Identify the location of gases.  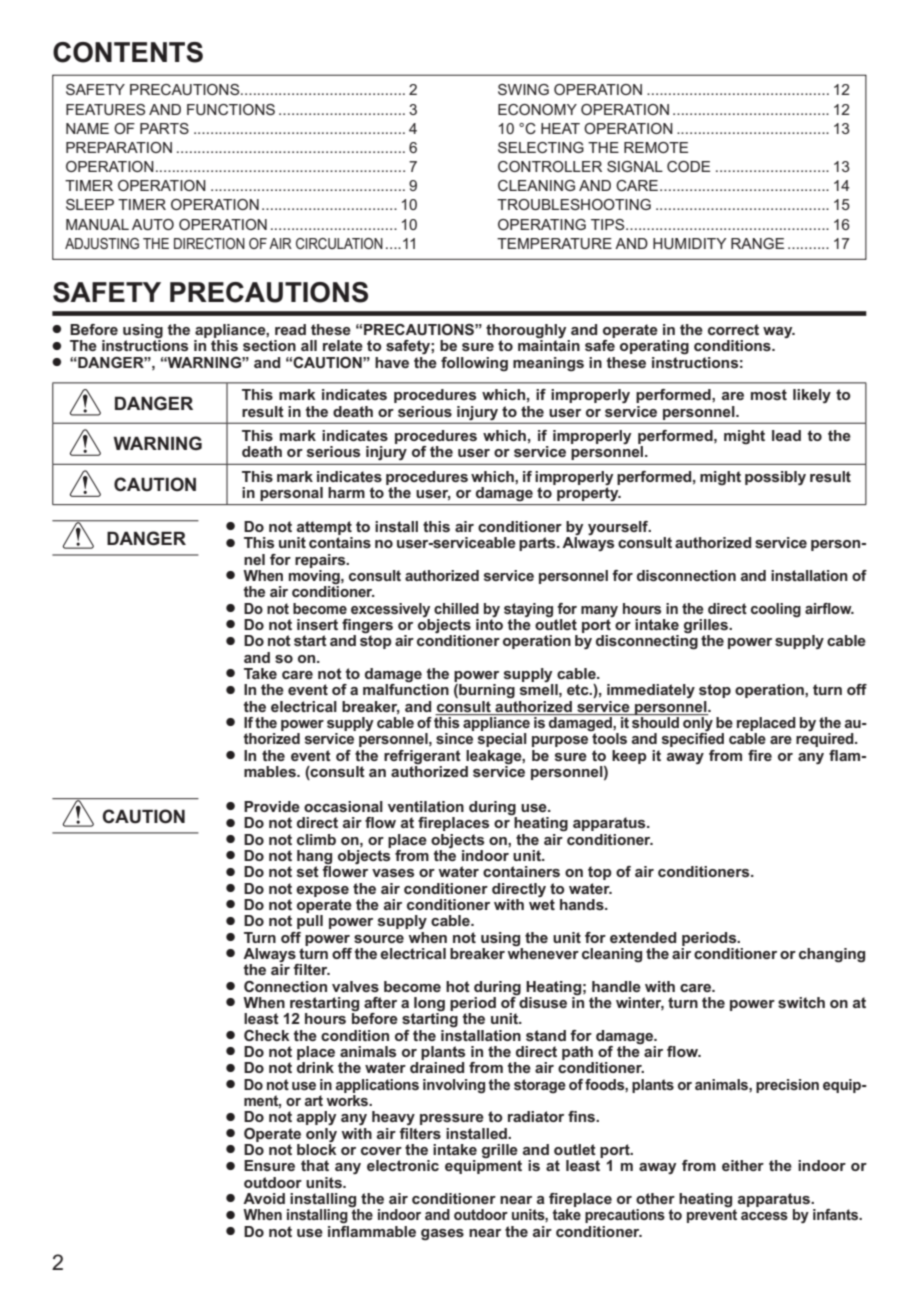
(442, 1235).
